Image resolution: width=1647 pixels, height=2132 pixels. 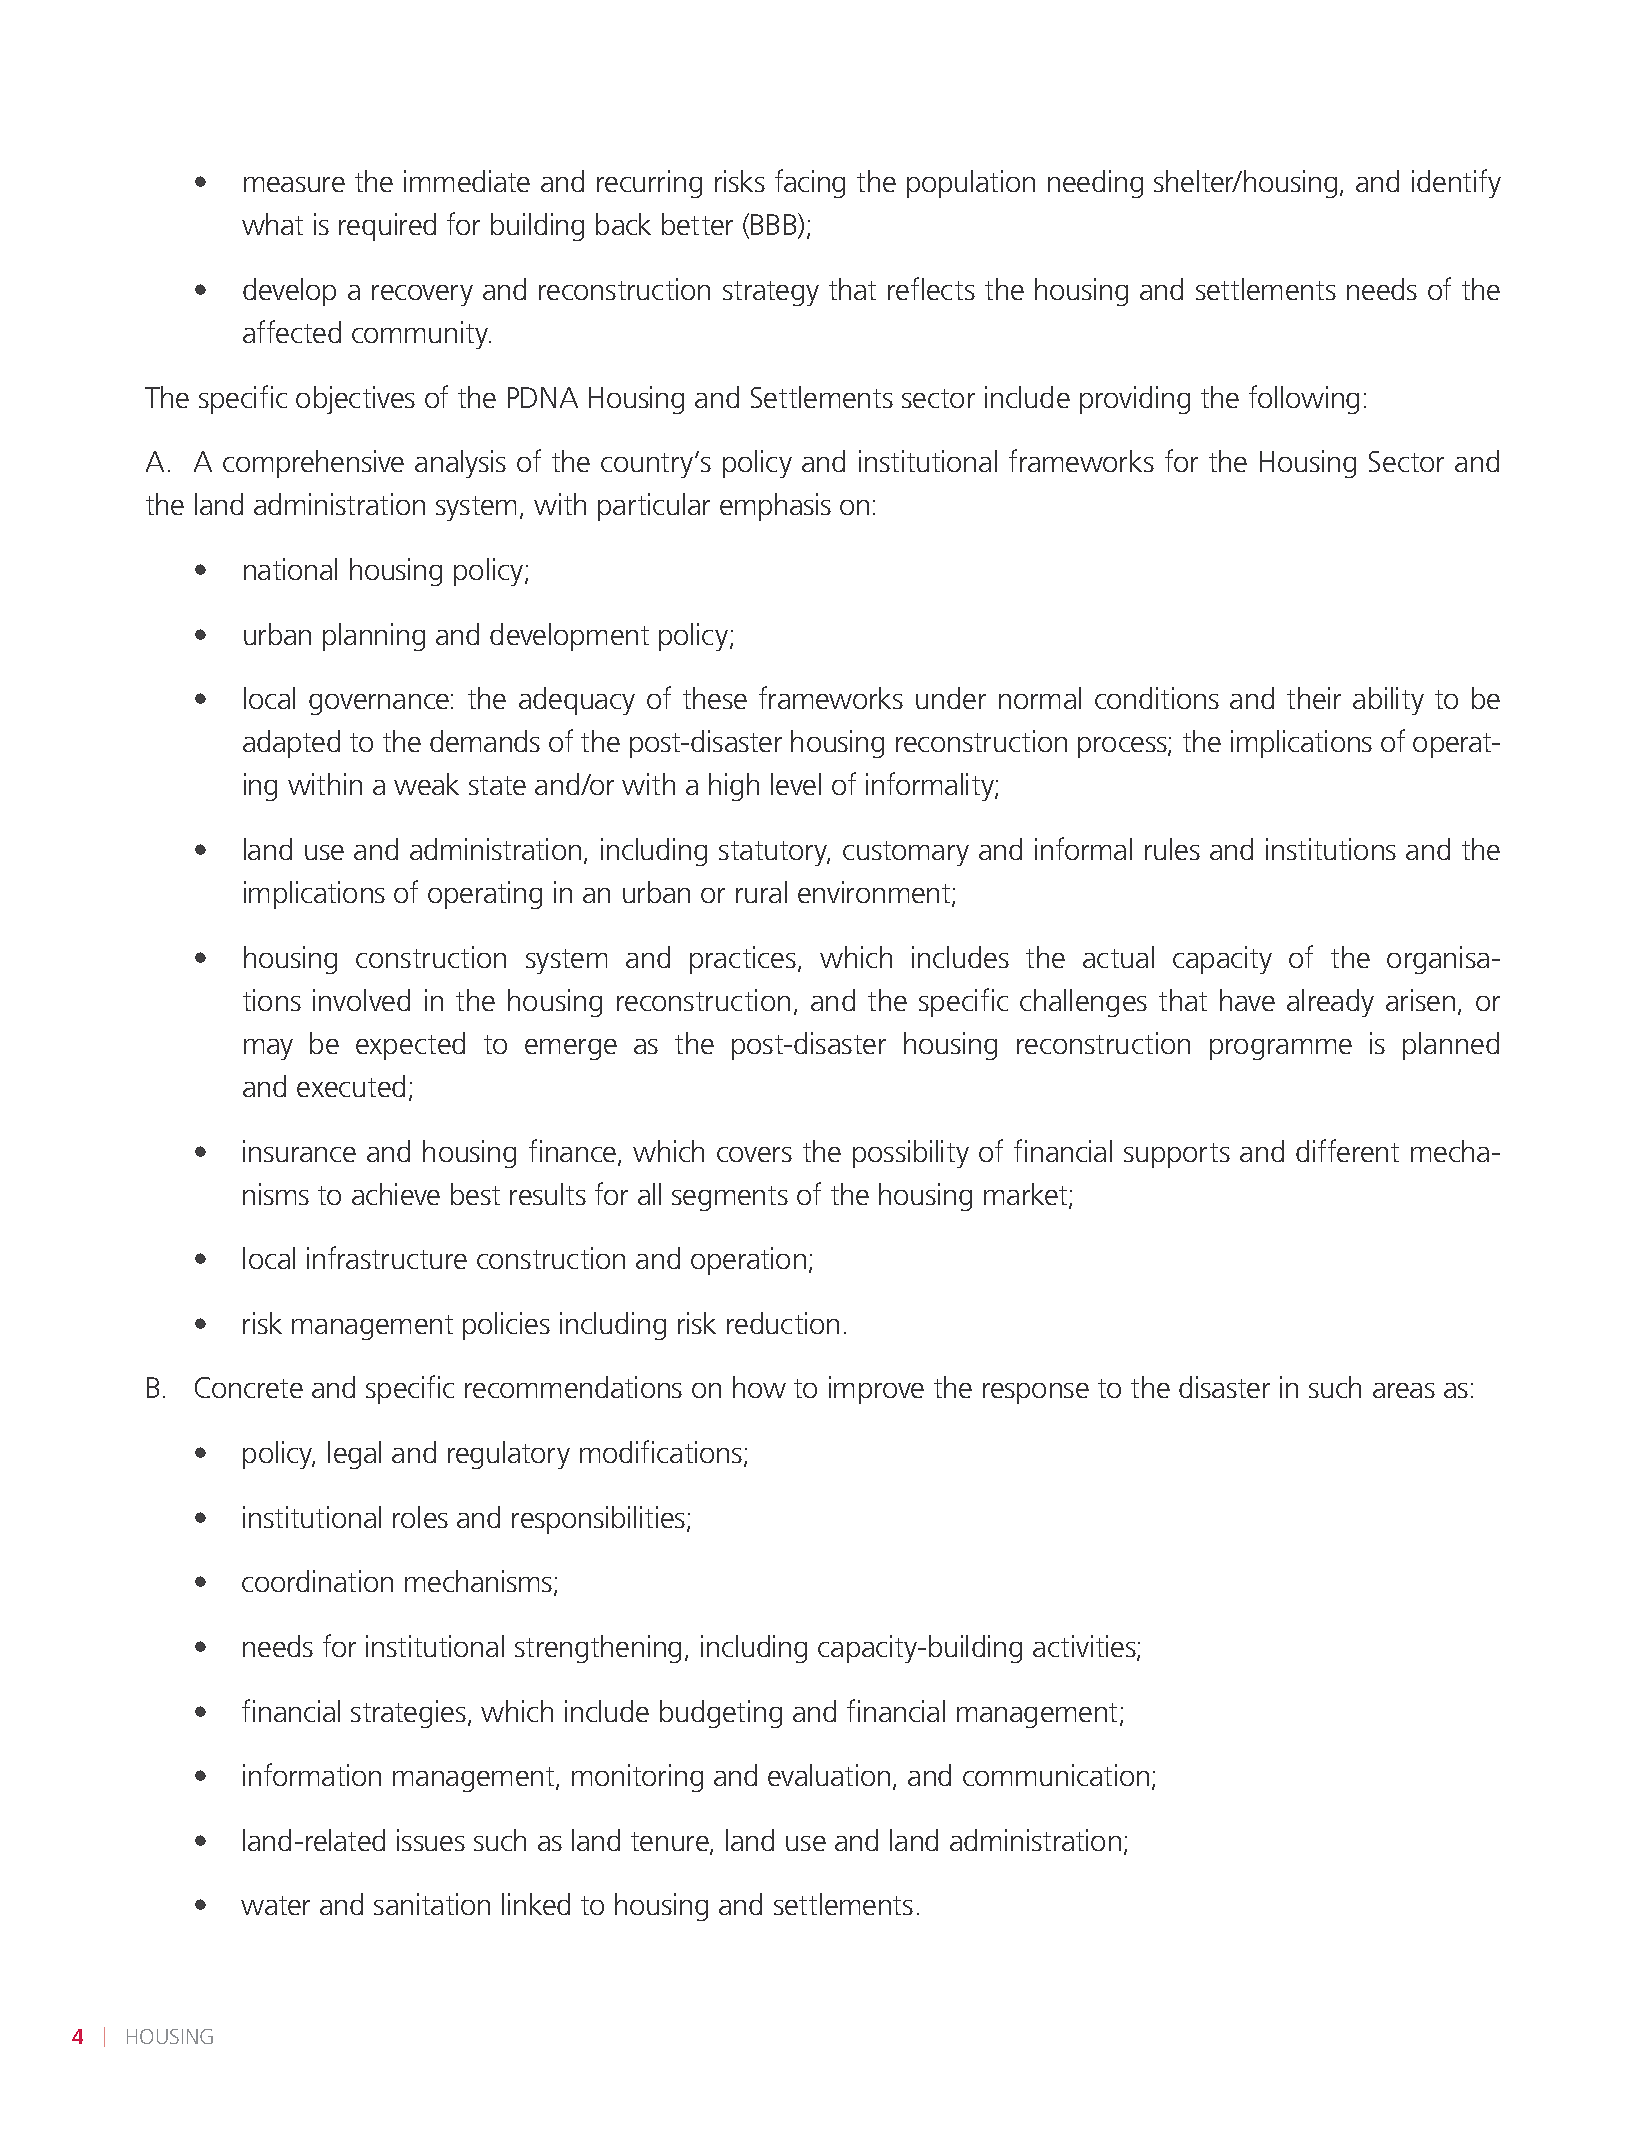 I want to click on roles, so click(x=420, y=1517).
